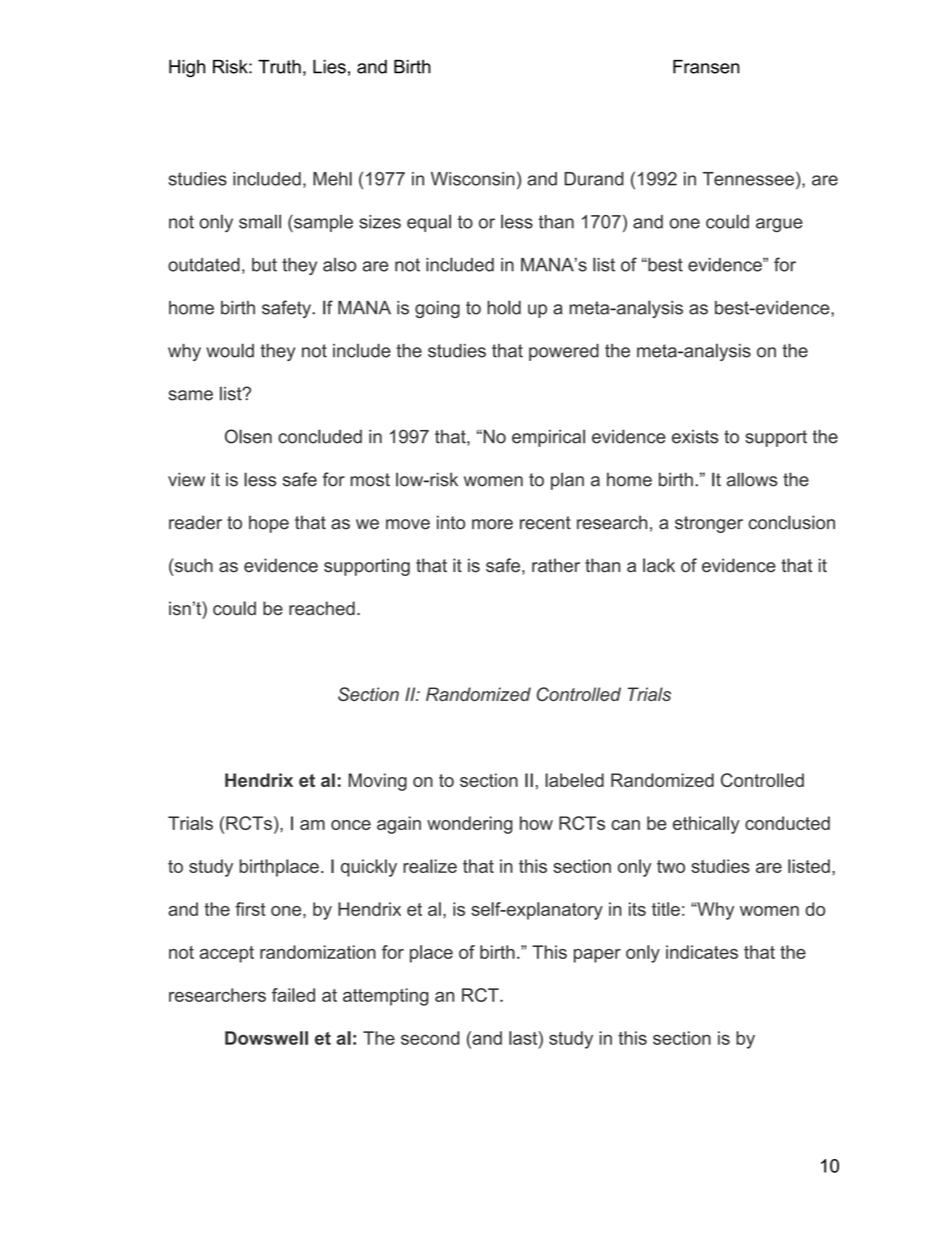 This page has height=1233, width=952. I want to click on Tennessee, so click(748, 179).
